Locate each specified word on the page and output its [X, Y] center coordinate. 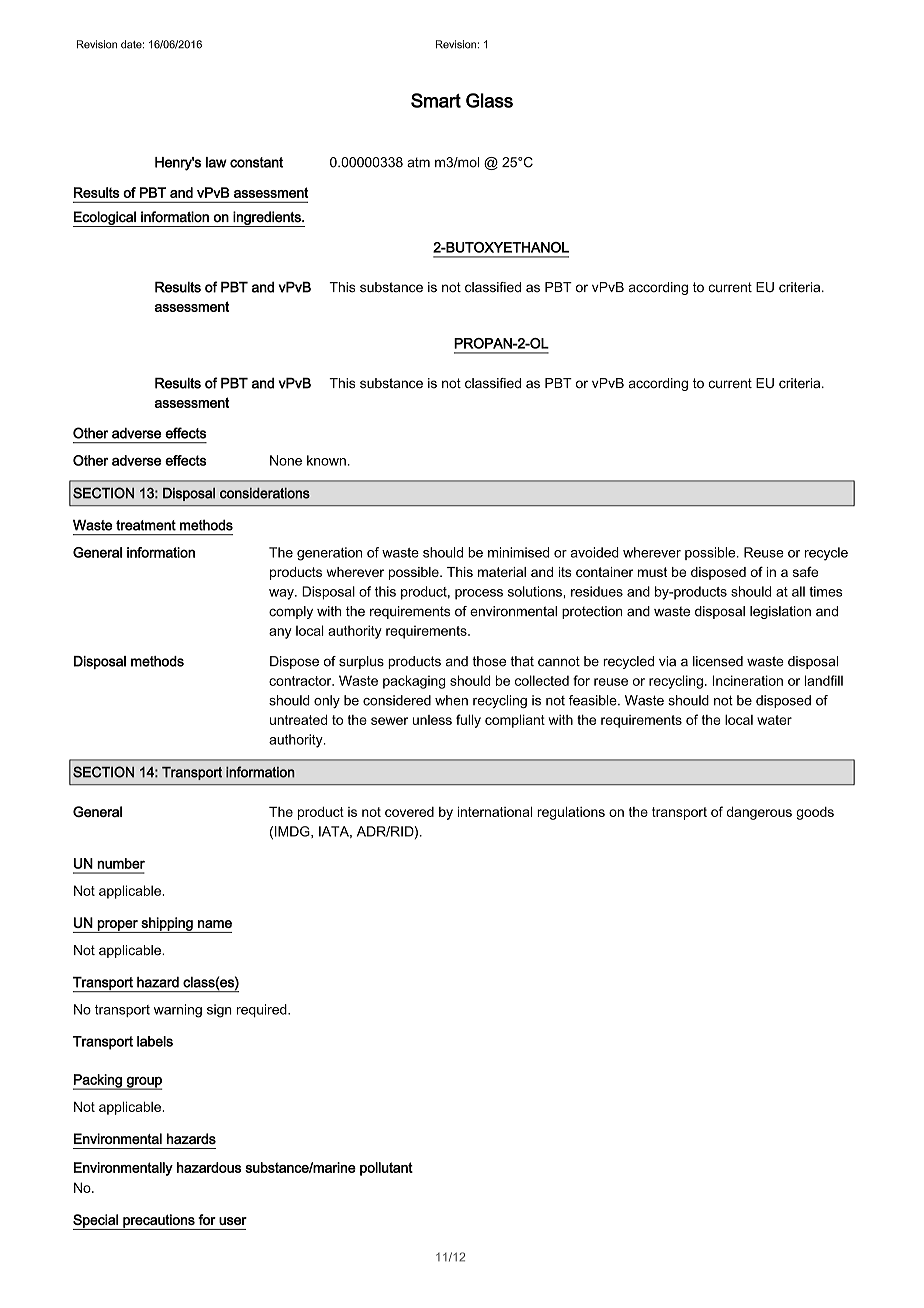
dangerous [759, 813]
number [121, 863]
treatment [146, 525]
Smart [436, 100]
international [495, 811]
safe [805, 571]
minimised [518, 552]
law [216, 162]
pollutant [386, 1169]
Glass [489, 100]
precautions [159, 1222]
